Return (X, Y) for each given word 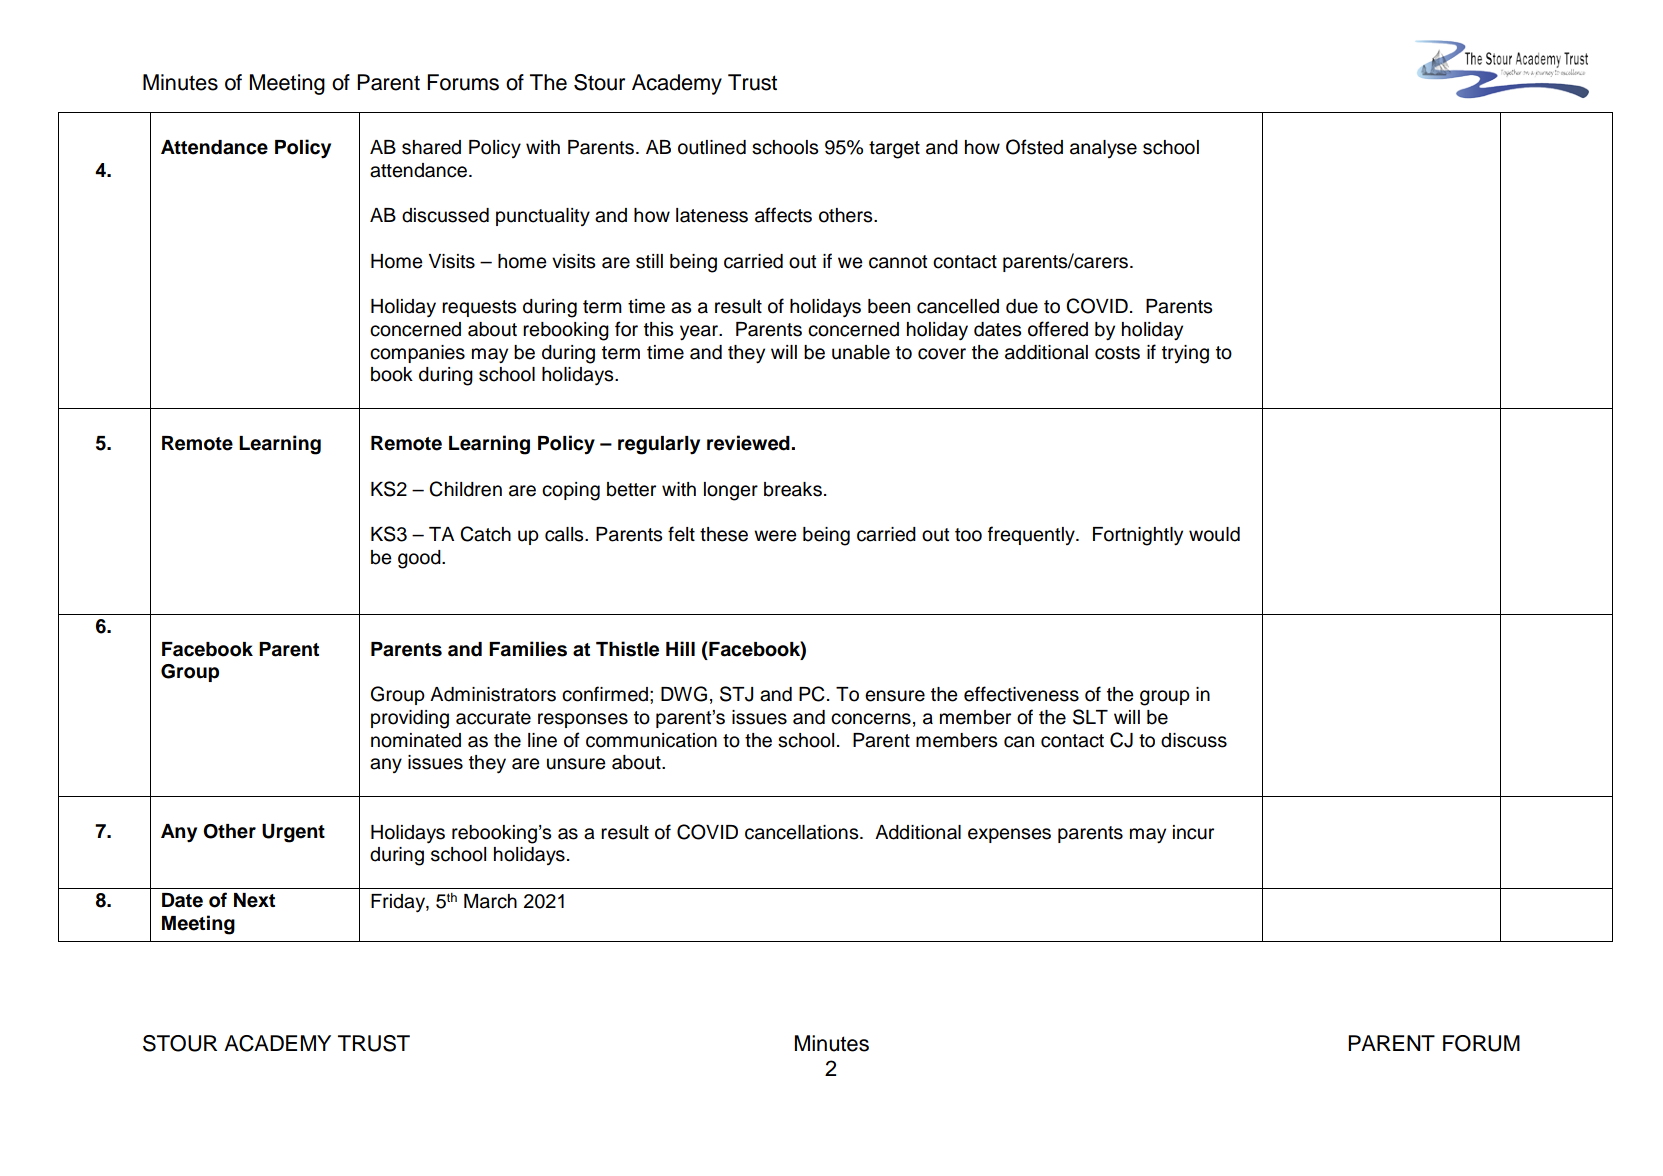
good (420, 559)
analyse (1103, 149)
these (724, 534)
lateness (712, 215)
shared (431, 147)
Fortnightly (1138, 536)
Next (254, 900)
